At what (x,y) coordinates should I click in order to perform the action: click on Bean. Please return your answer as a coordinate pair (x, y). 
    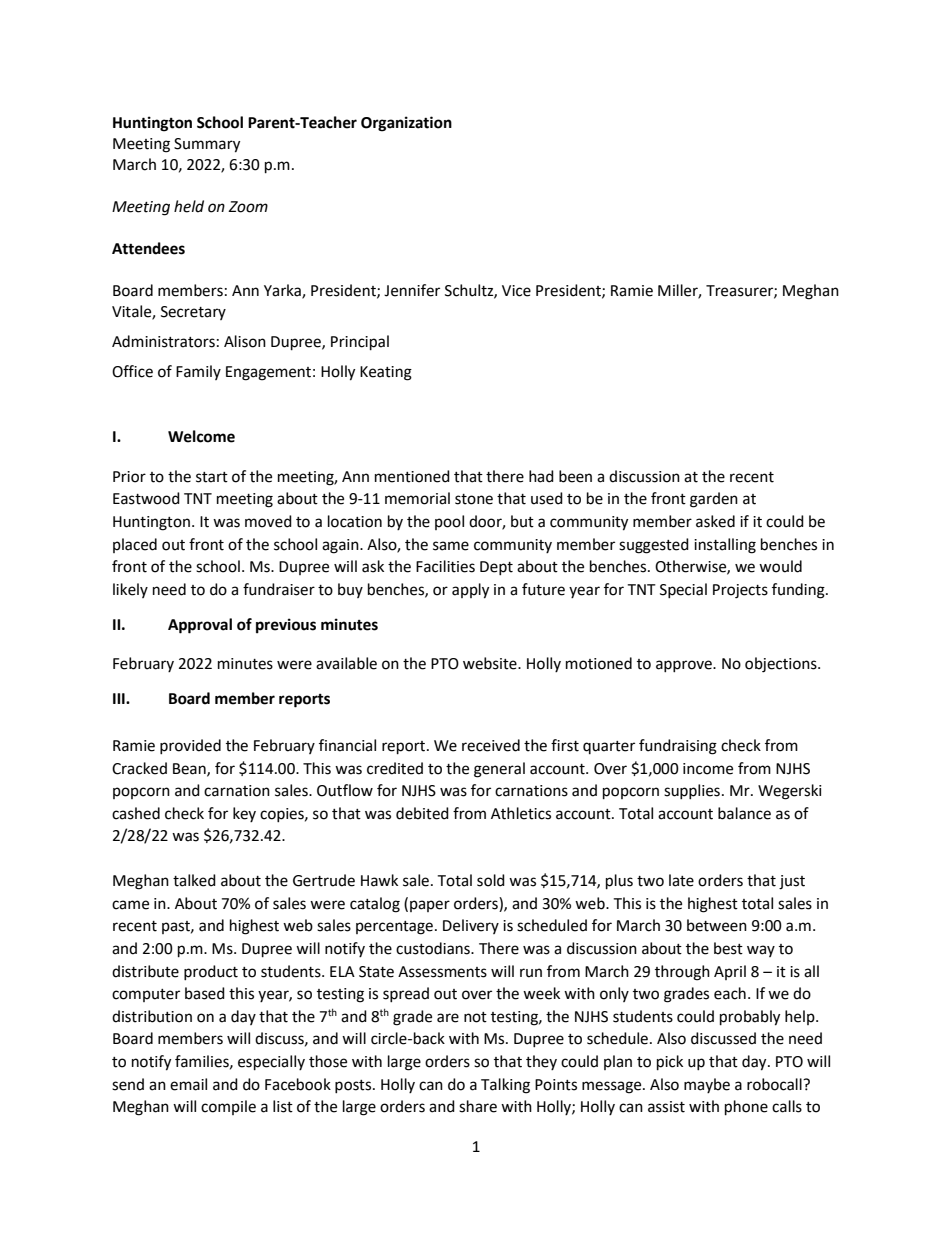
    Looking at the image, I should click on (190, 769).
